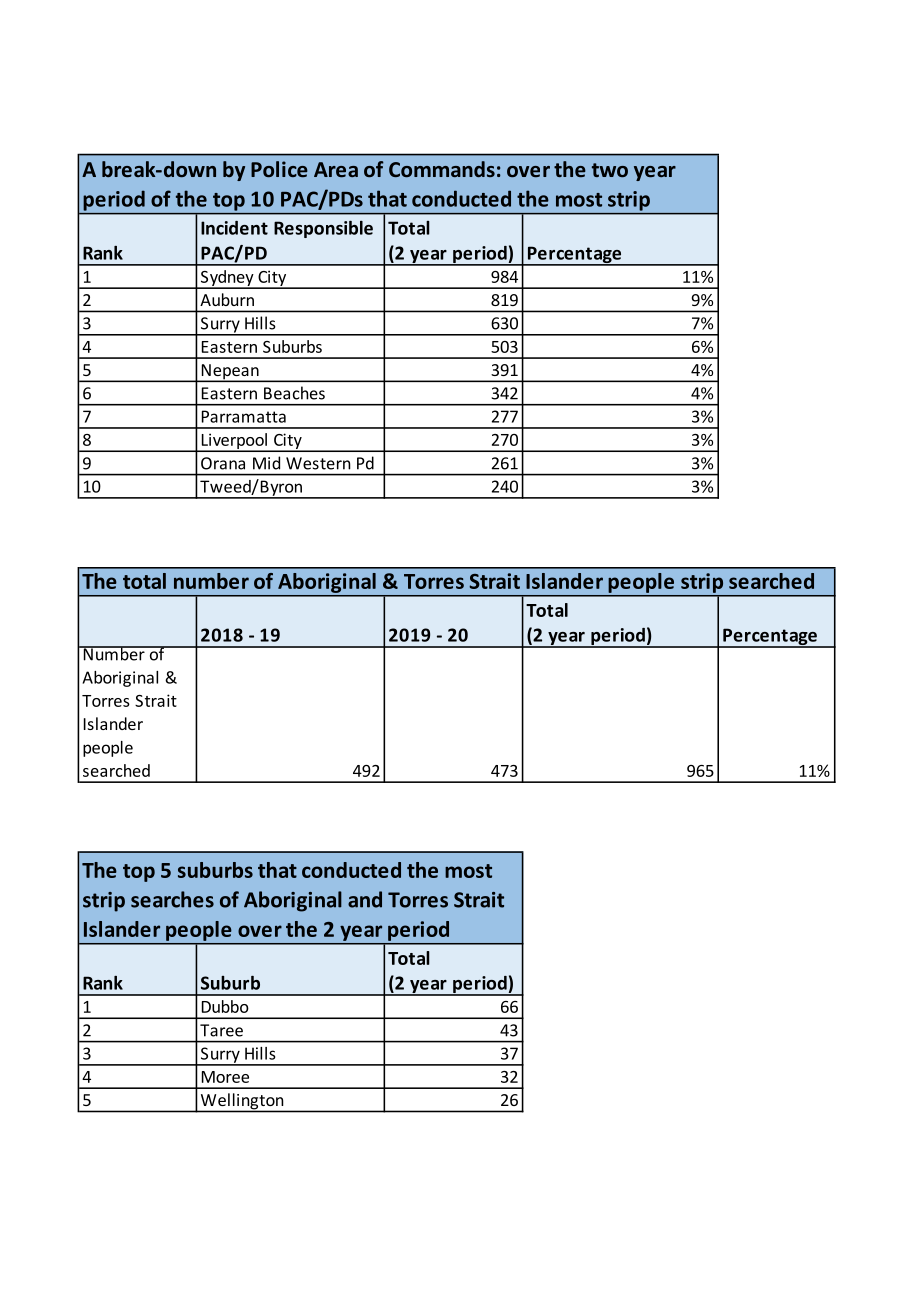 The height and width of the screenshot is (1308, 924). What do you see at coordinates (172, 899) in the screenshot?
I see `searches` at bounding box center [172, 899].
